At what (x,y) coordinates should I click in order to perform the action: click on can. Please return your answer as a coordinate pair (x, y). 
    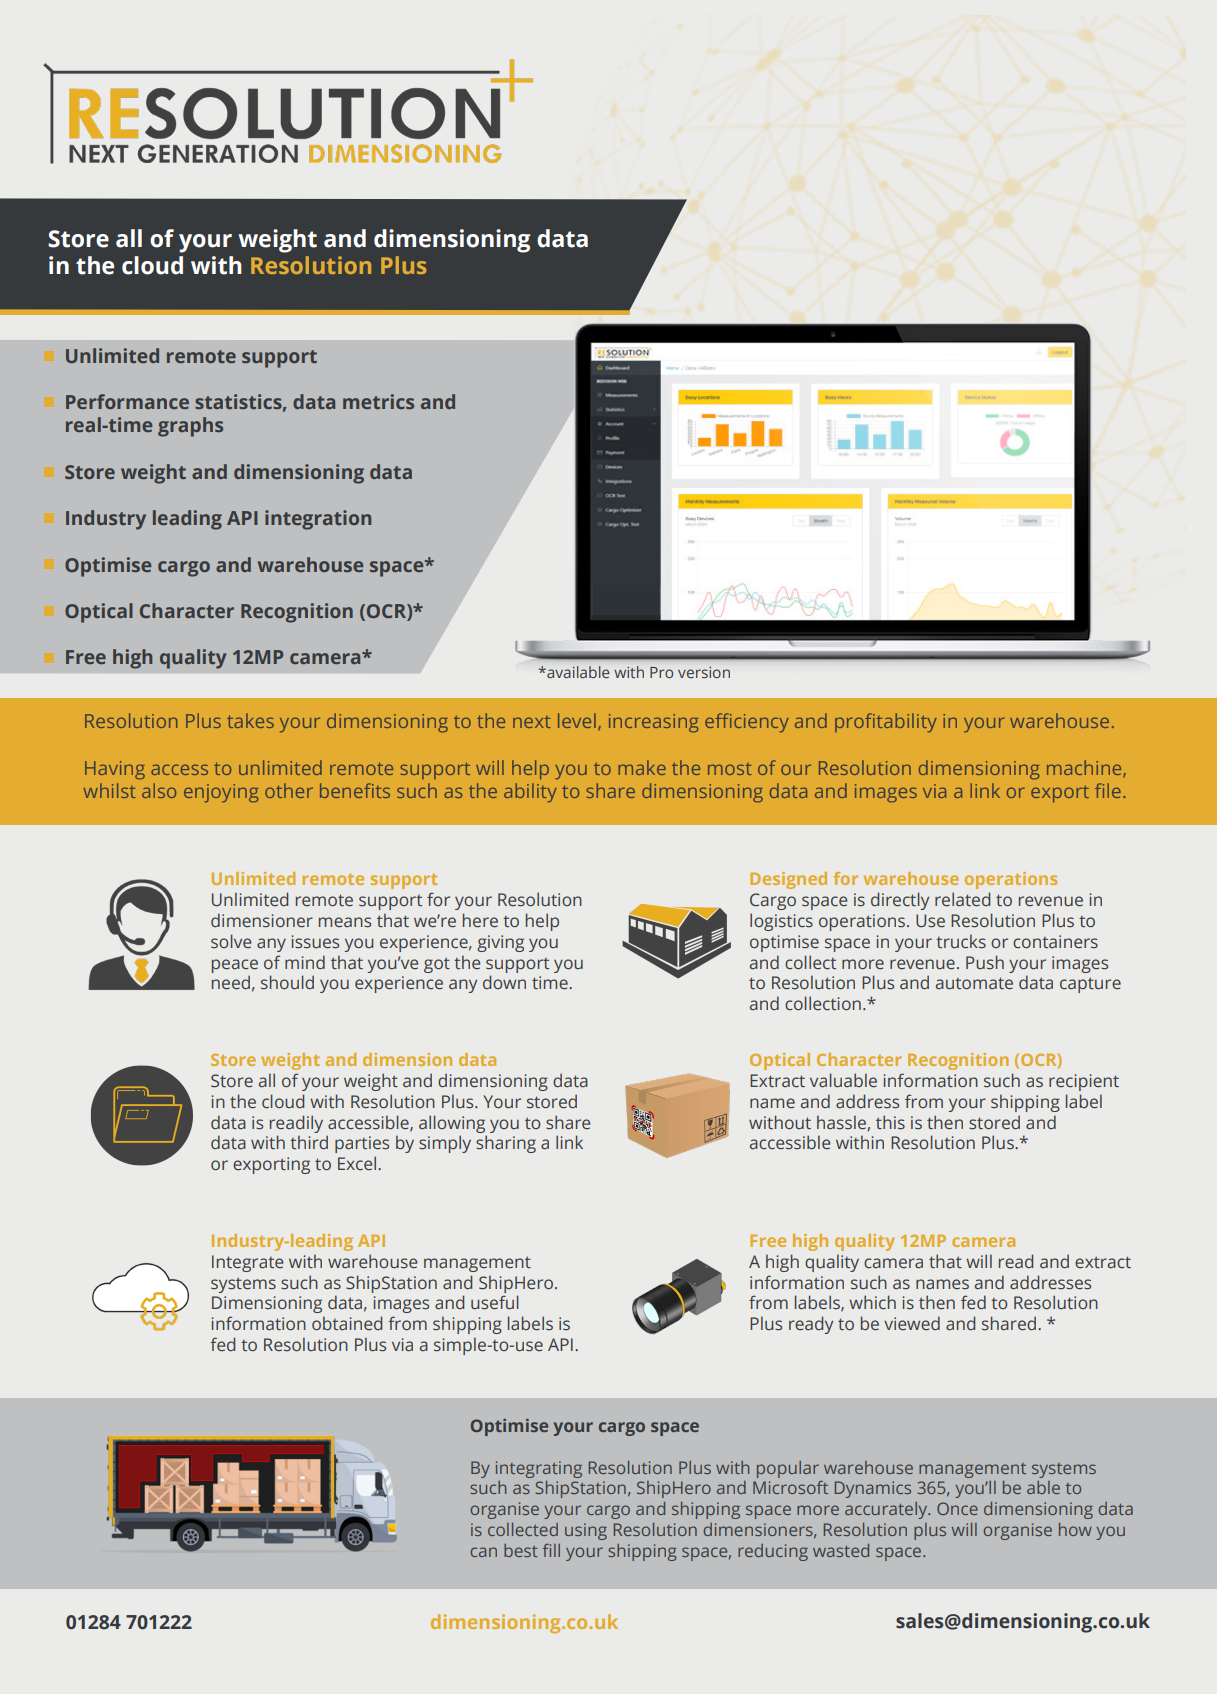
    Looking at the image, I should click on (484, 1552).
